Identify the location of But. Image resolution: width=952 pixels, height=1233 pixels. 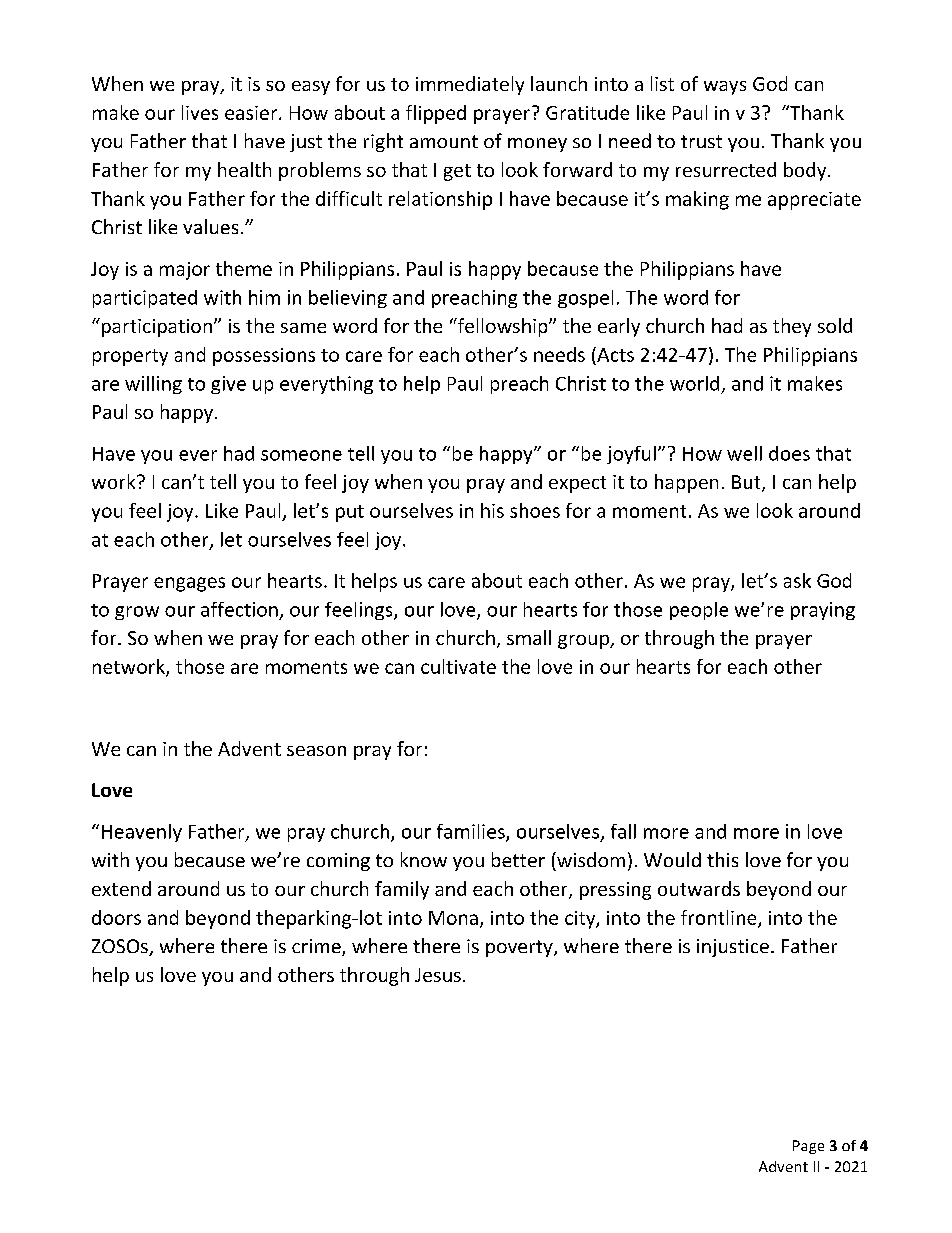
(747, 483).
